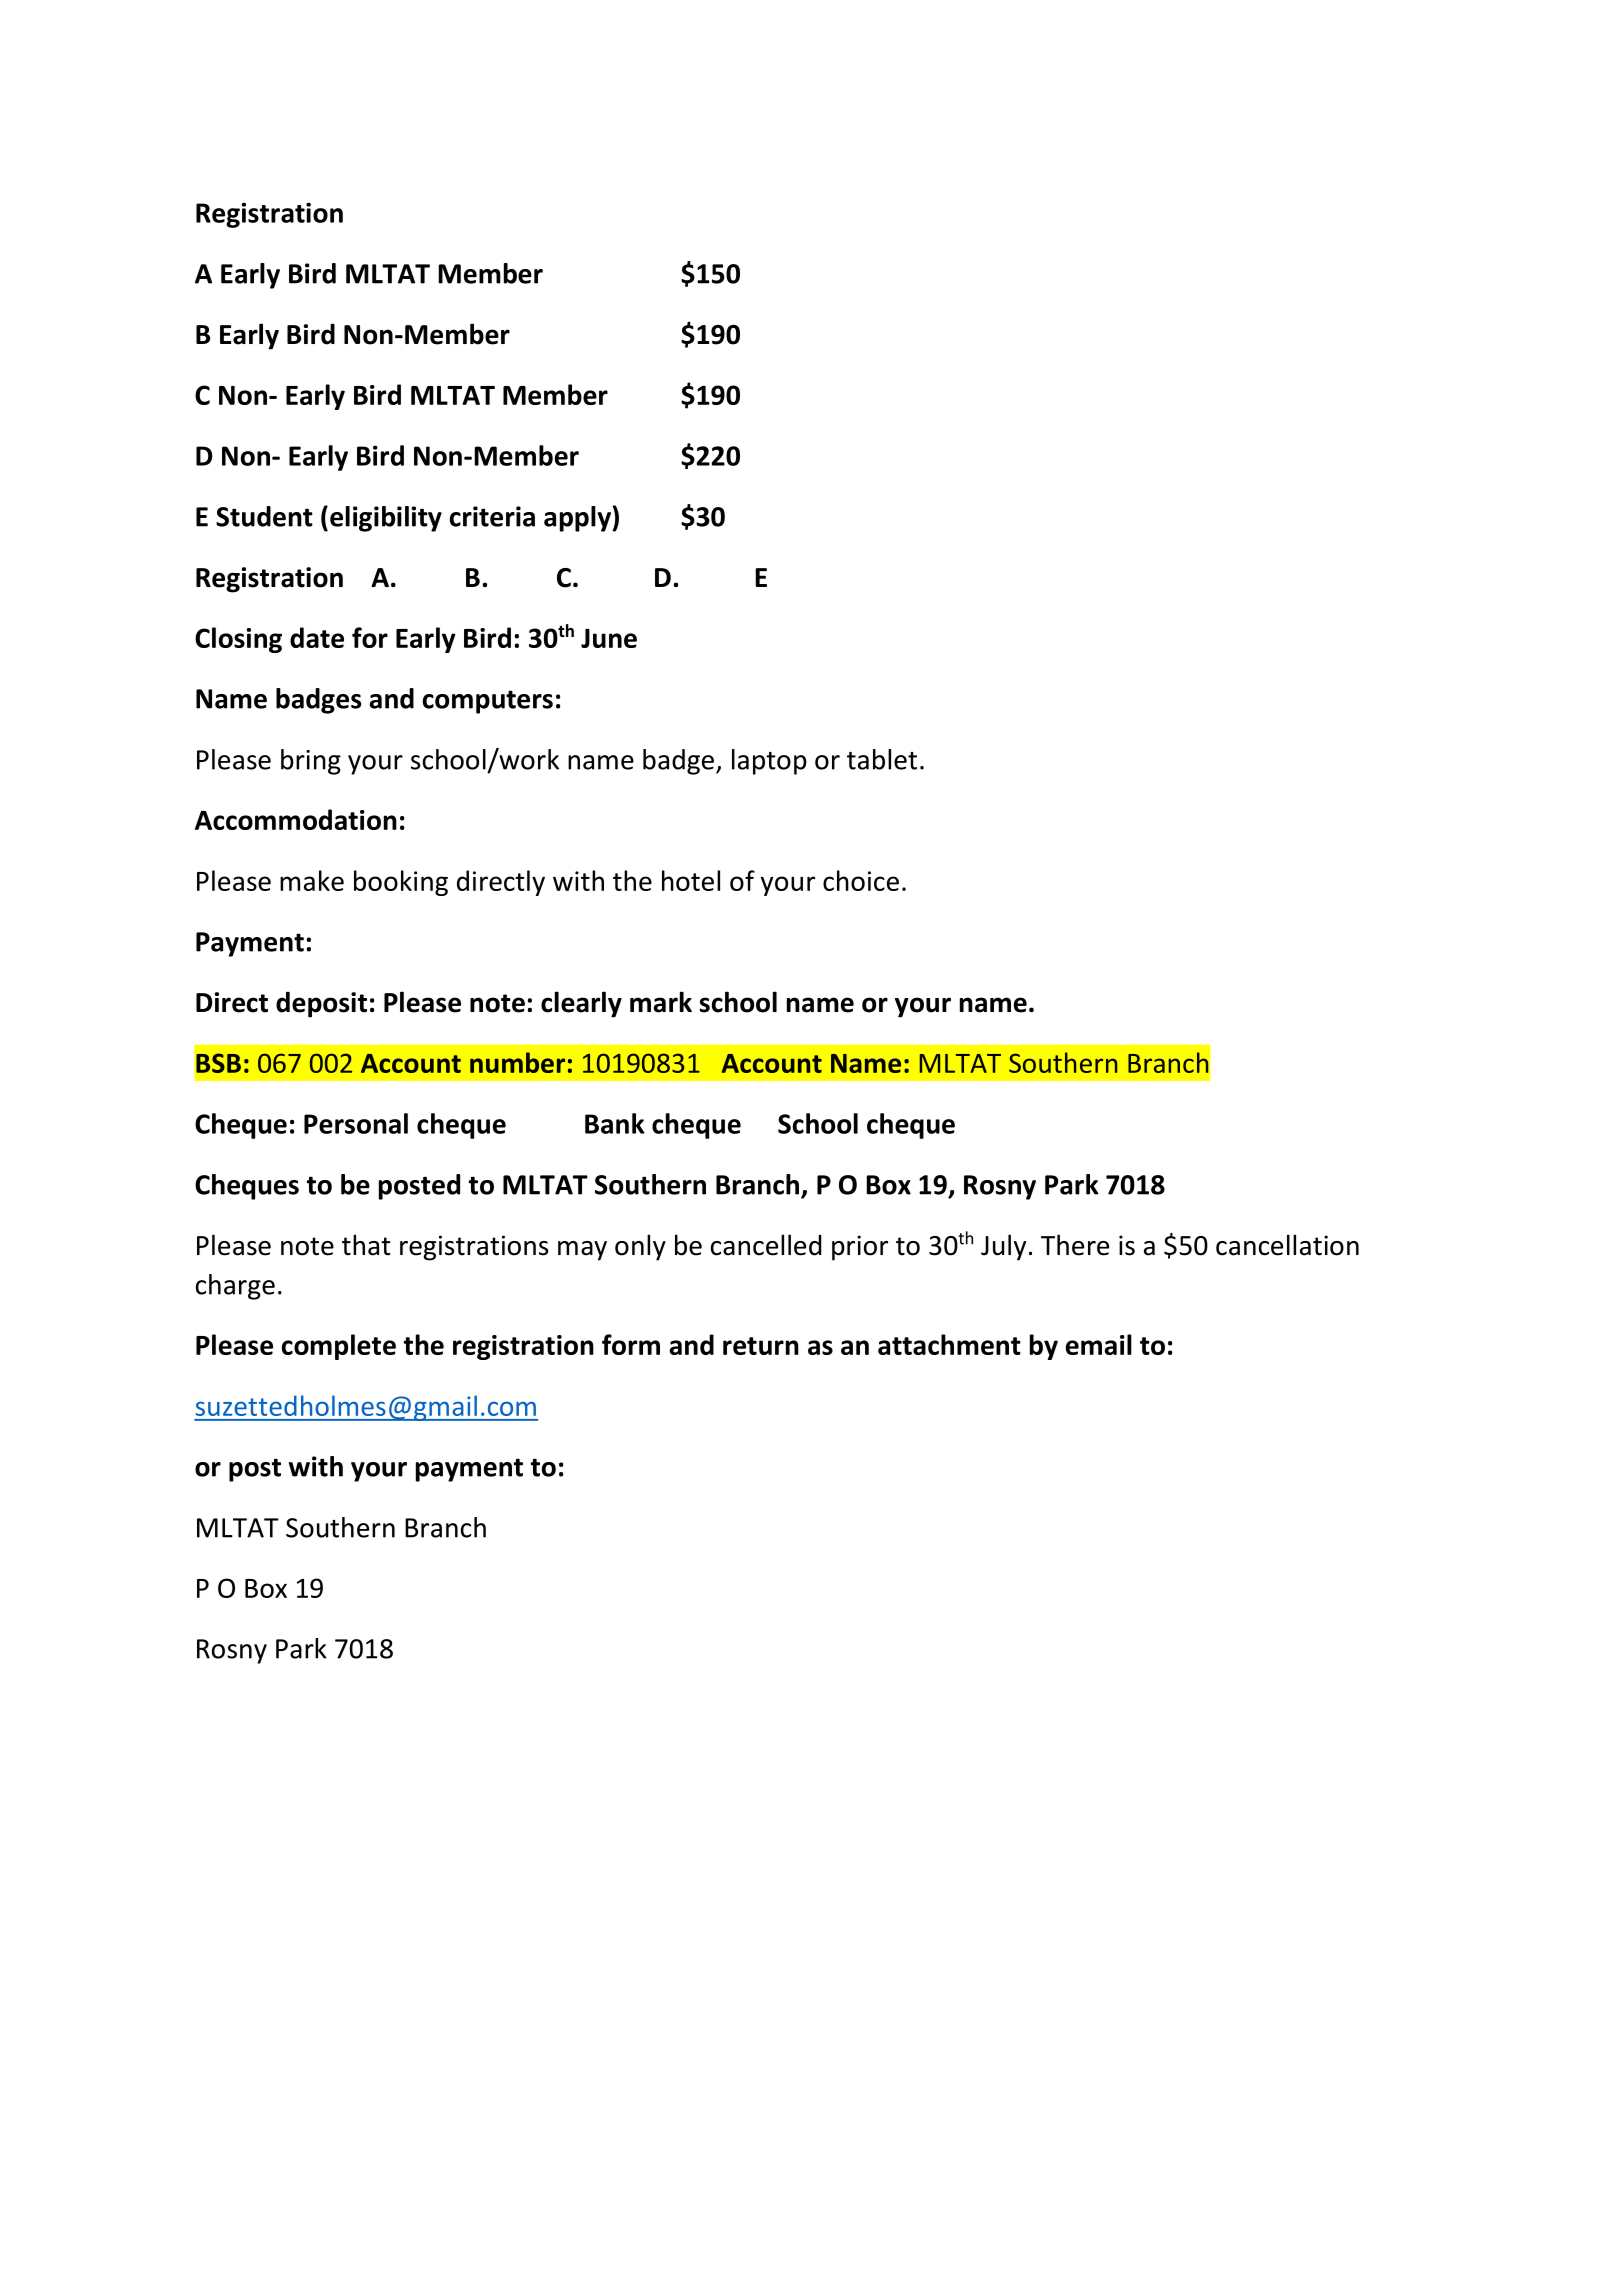 The image size is (1607, 2273). Describe the element at coordinates (386, 519) in the screenshot. I see `eligibility` at that location.
